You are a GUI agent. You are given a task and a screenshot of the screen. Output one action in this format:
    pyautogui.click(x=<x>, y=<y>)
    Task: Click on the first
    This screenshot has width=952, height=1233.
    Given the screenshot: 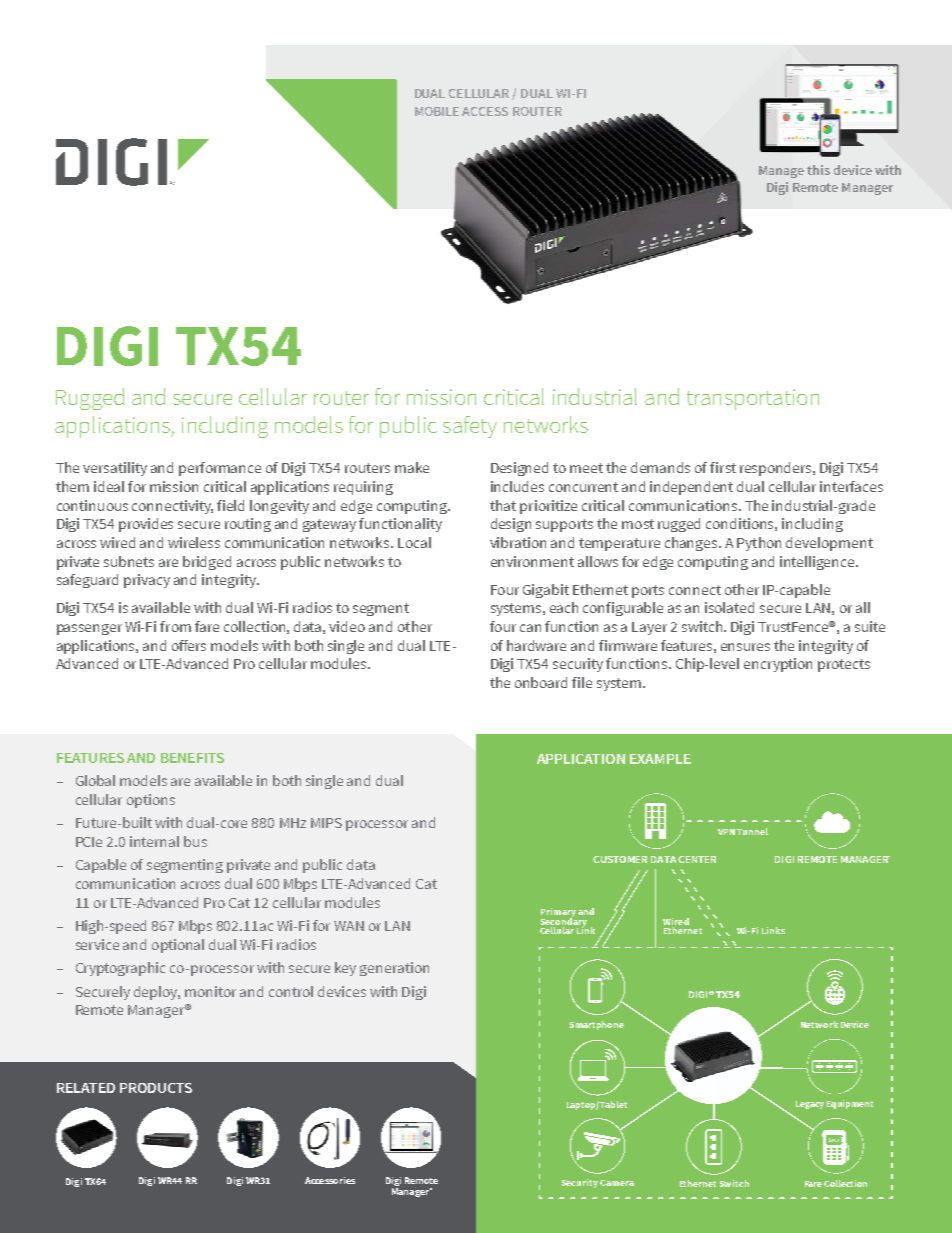 What is the action you would take?
    pyautogui.click(x=723, y=467)
